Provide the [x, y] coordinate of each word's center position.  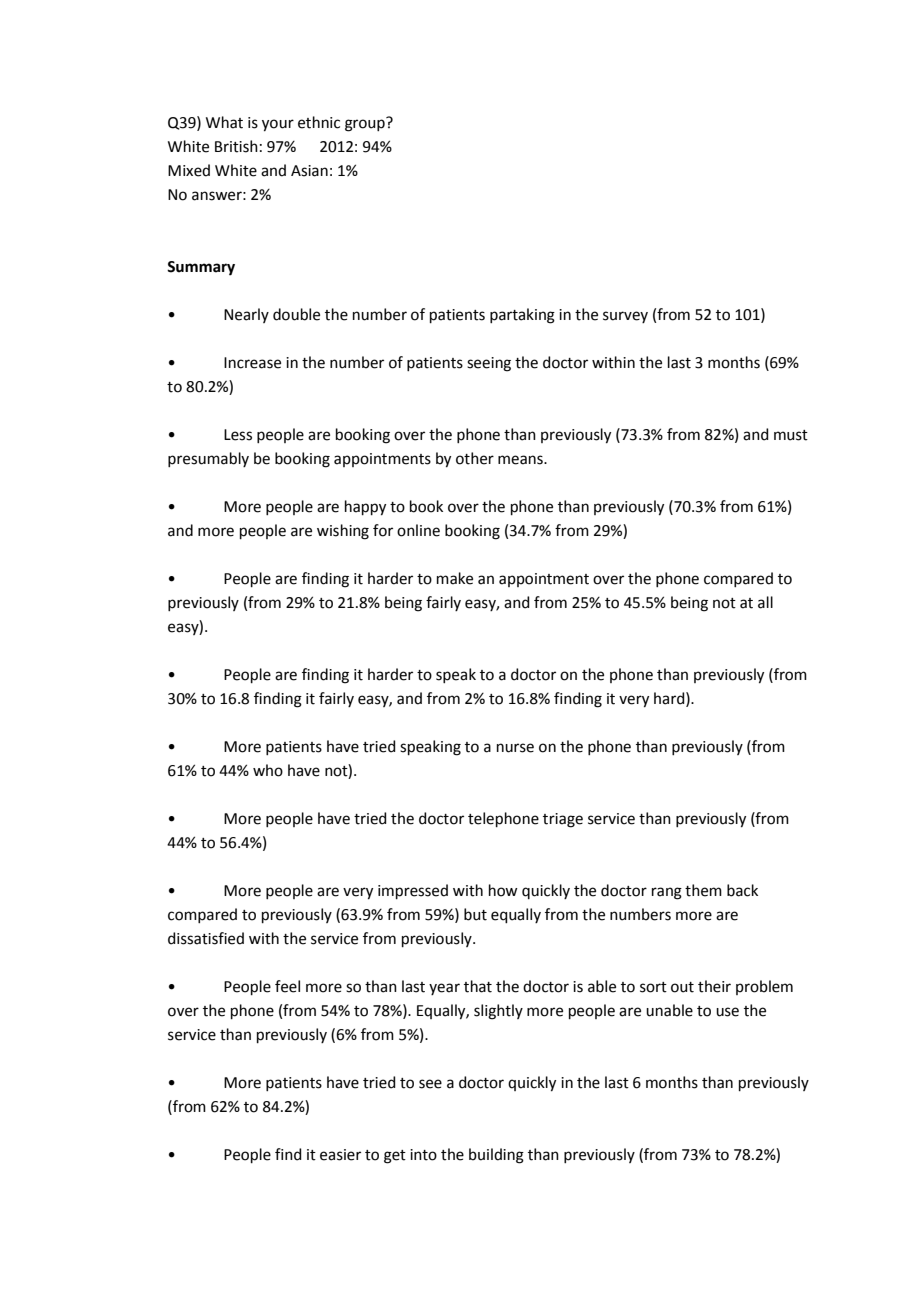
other [475, 458]
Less [238, 435]
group [366, 124]
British [236, 146]
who [268, 770]
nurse [515, 748]
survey [625, 317]
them [703, 890]
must [791, 435]
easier [340, 1155]
